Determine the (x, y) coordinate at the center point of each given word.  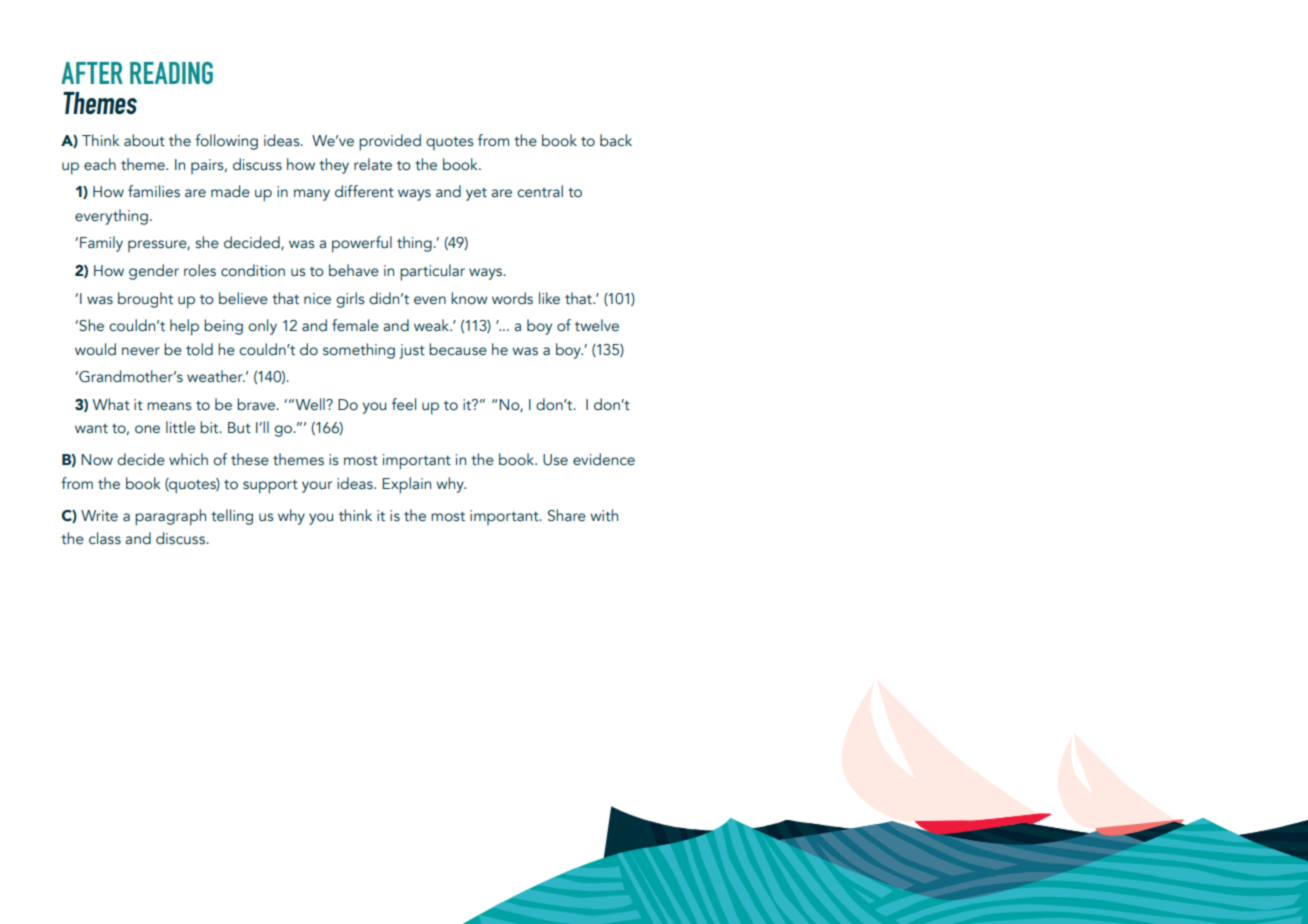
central (540, 191)
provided (390, 142)
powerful (362, 244)
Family (101, 244)
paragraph (170, 517)
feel (404, 404)
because (458, 349)
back (616, 140)
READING (171, 73)
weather (216, 376)
